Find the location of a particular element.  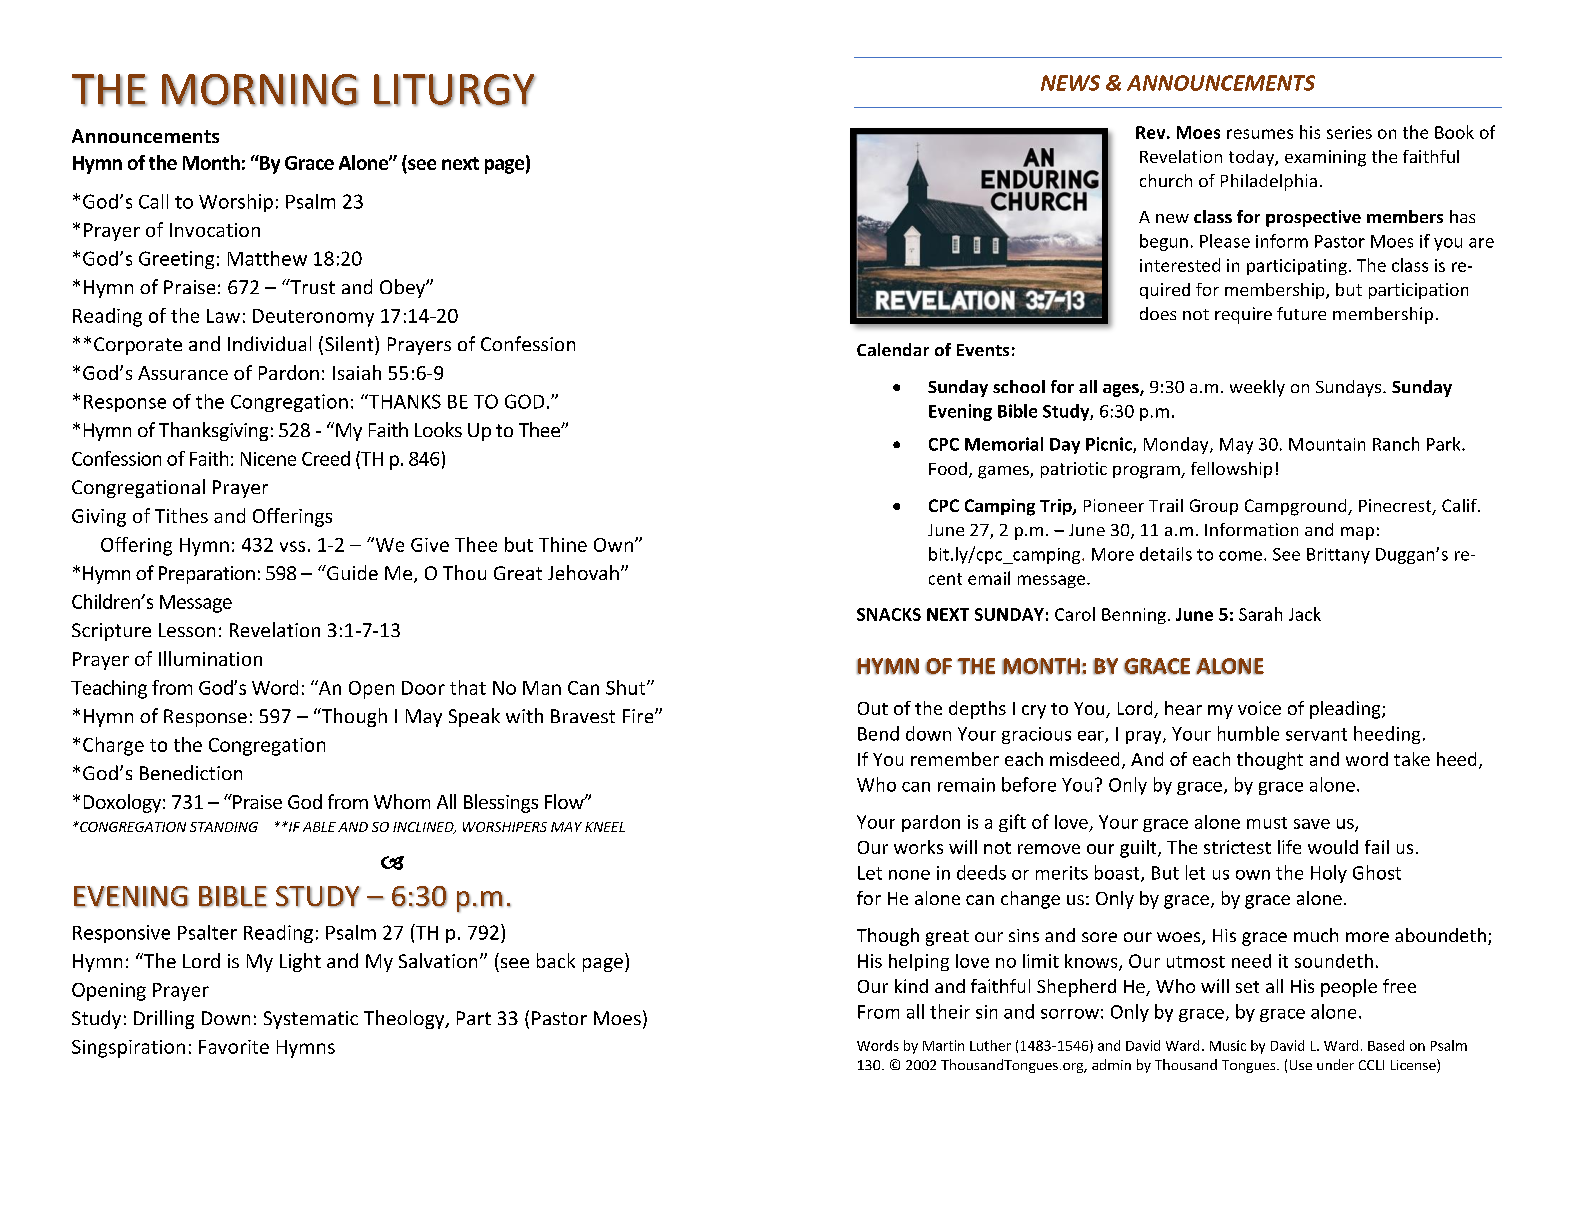

Martin is located at coordinates (943, 1045).
